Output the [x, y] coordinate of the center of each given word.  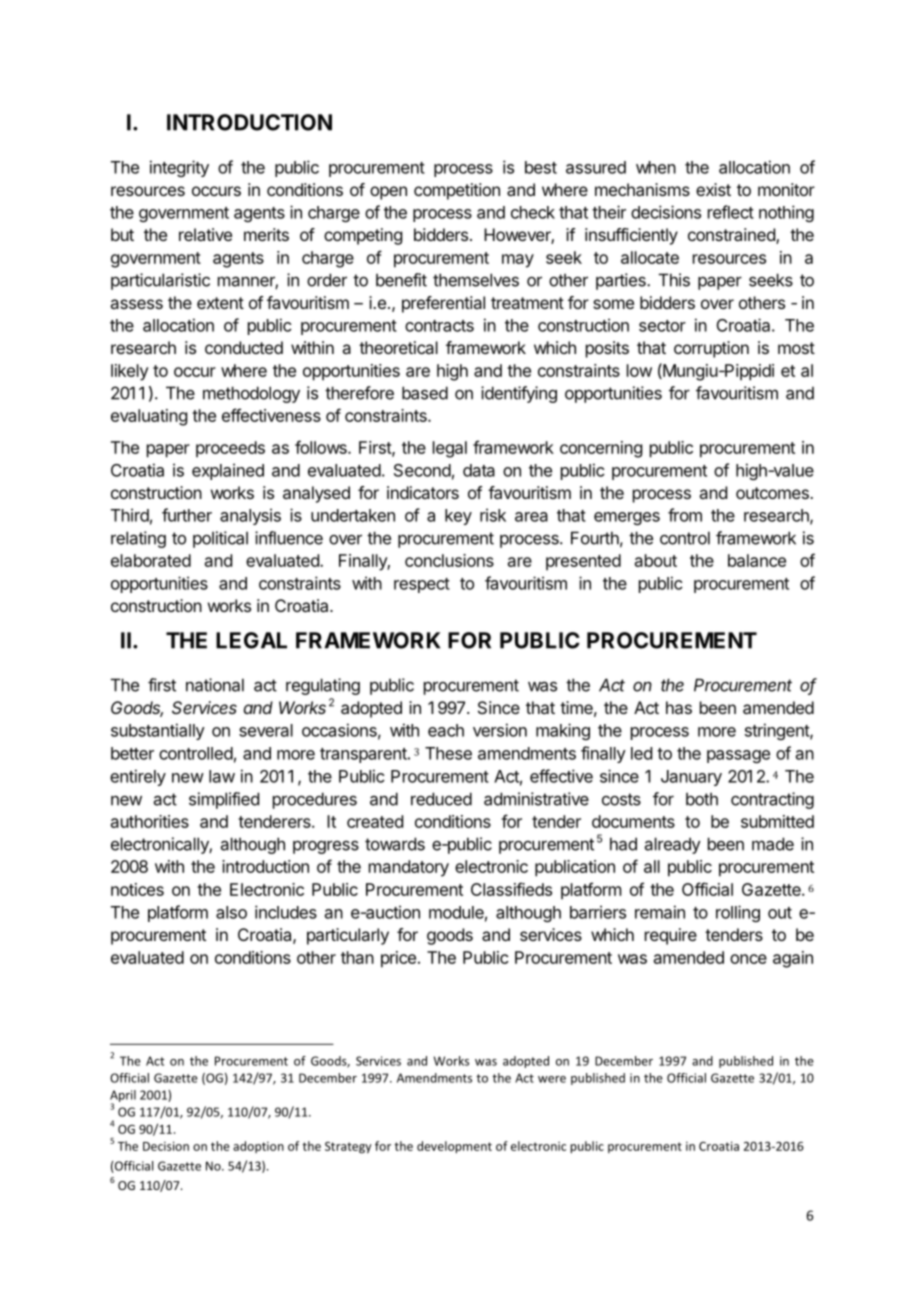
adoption [258, 1147]
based [425, 393]
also [231, 912]
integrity [179, 168]
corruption [711, 349]
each [446, 730]
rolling [738, 913]
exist [713, 189]
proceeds [230, 449]
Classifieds [511, 889]
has [679, 707]
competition [457, 191]
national [215, 685]
